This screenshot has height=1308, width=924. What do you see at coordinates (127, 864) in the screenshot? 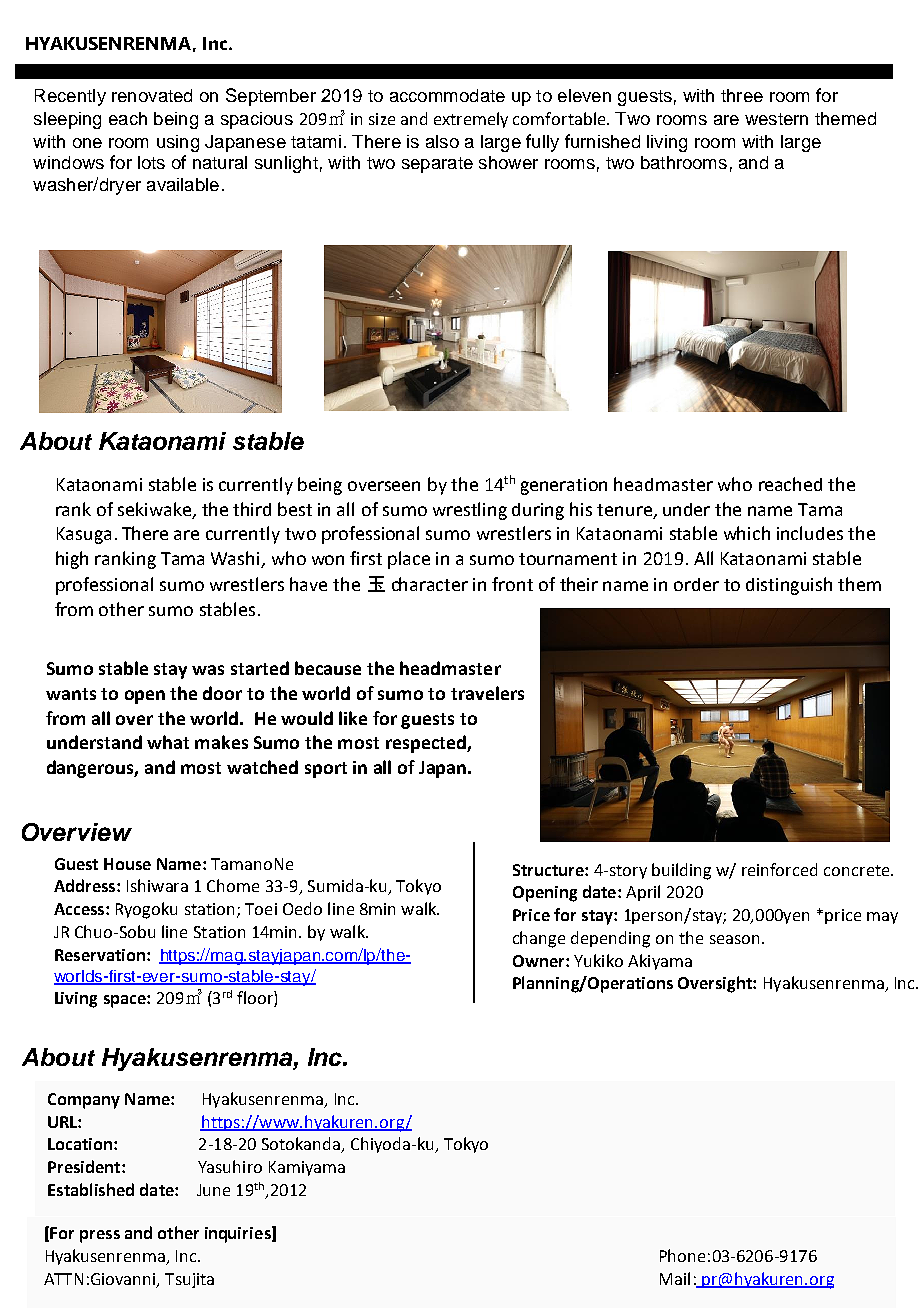
I see `House` at bounding box center [127, 864].
